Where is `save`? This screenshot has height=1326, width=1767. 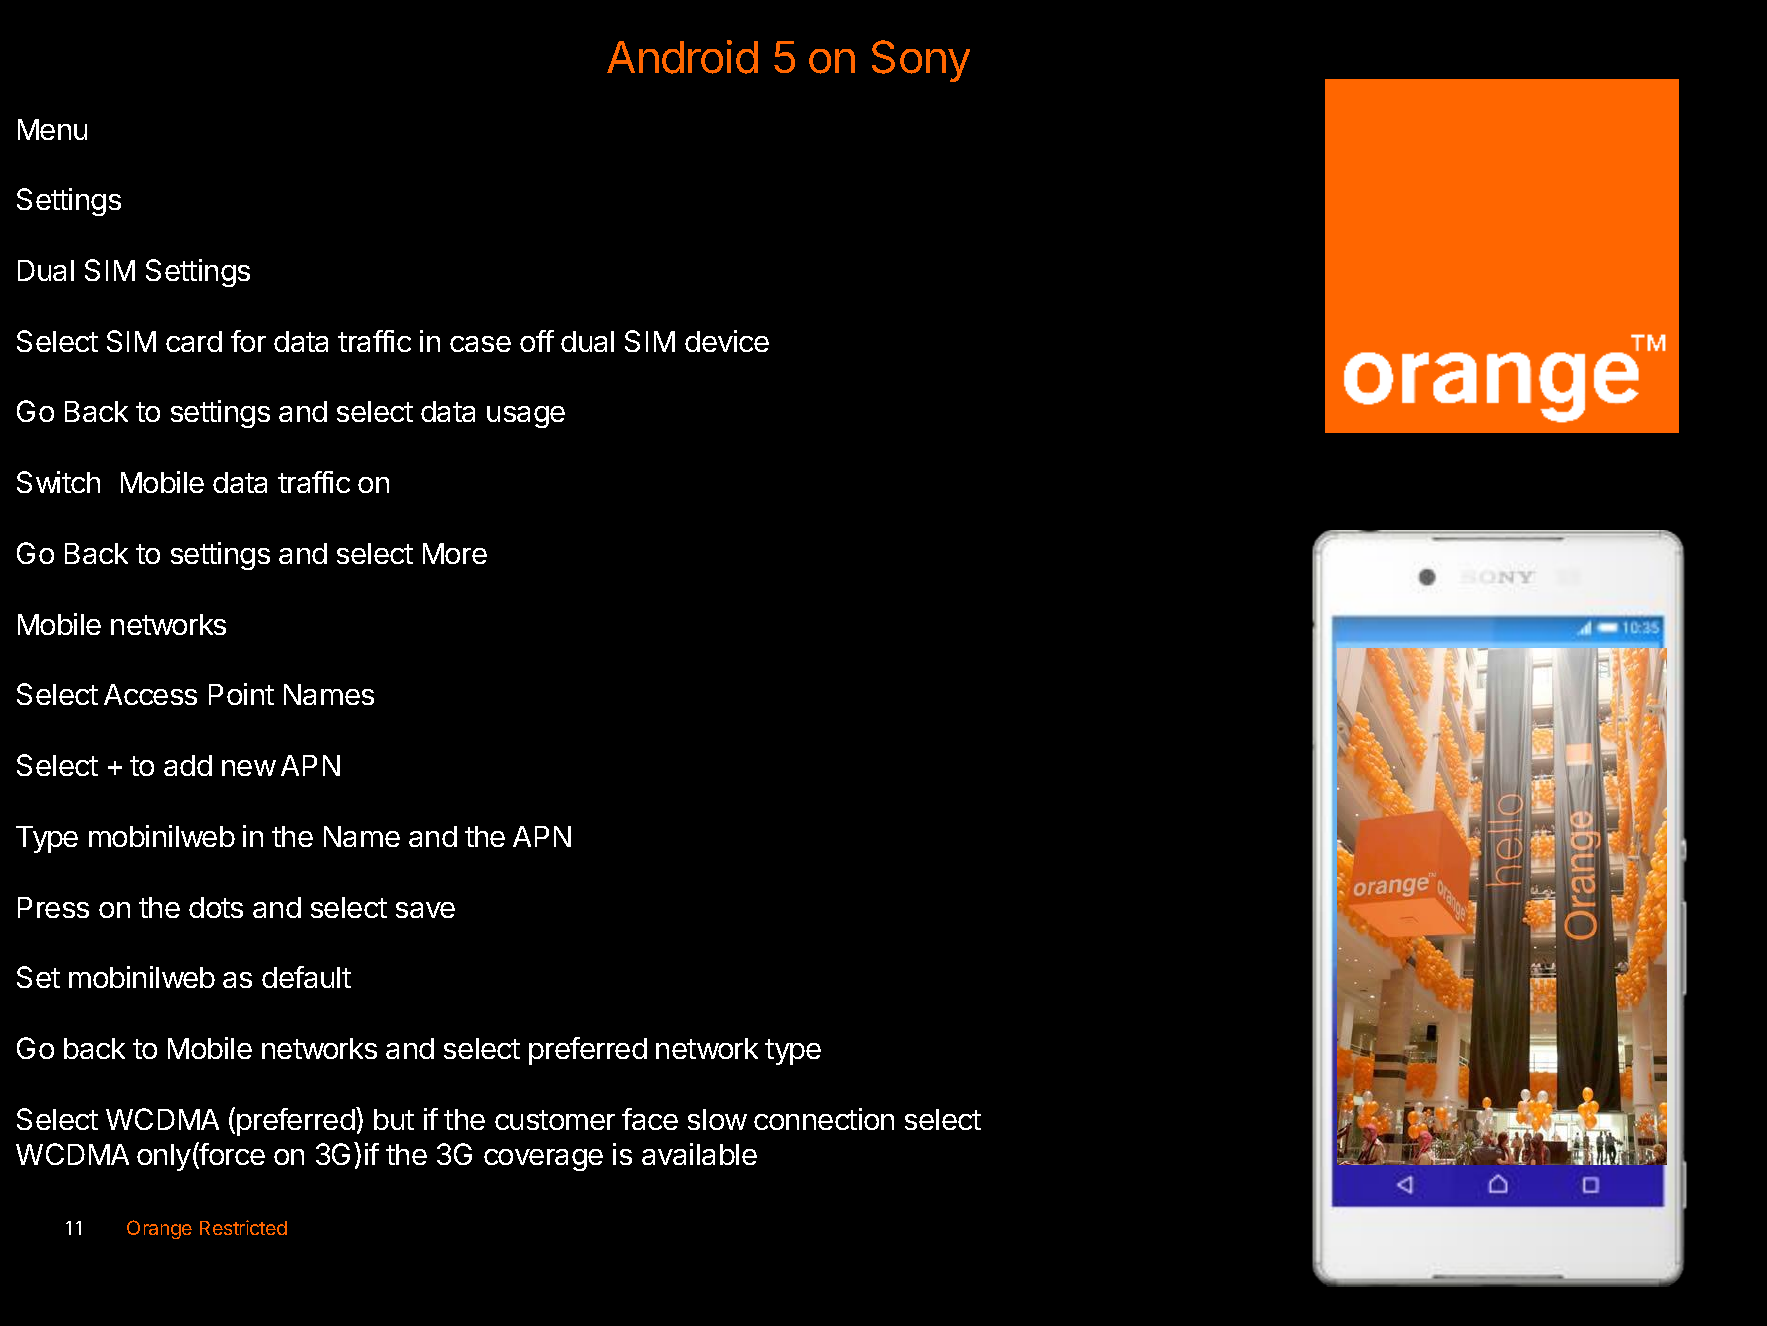
save is located at coordinates (425, 910).
